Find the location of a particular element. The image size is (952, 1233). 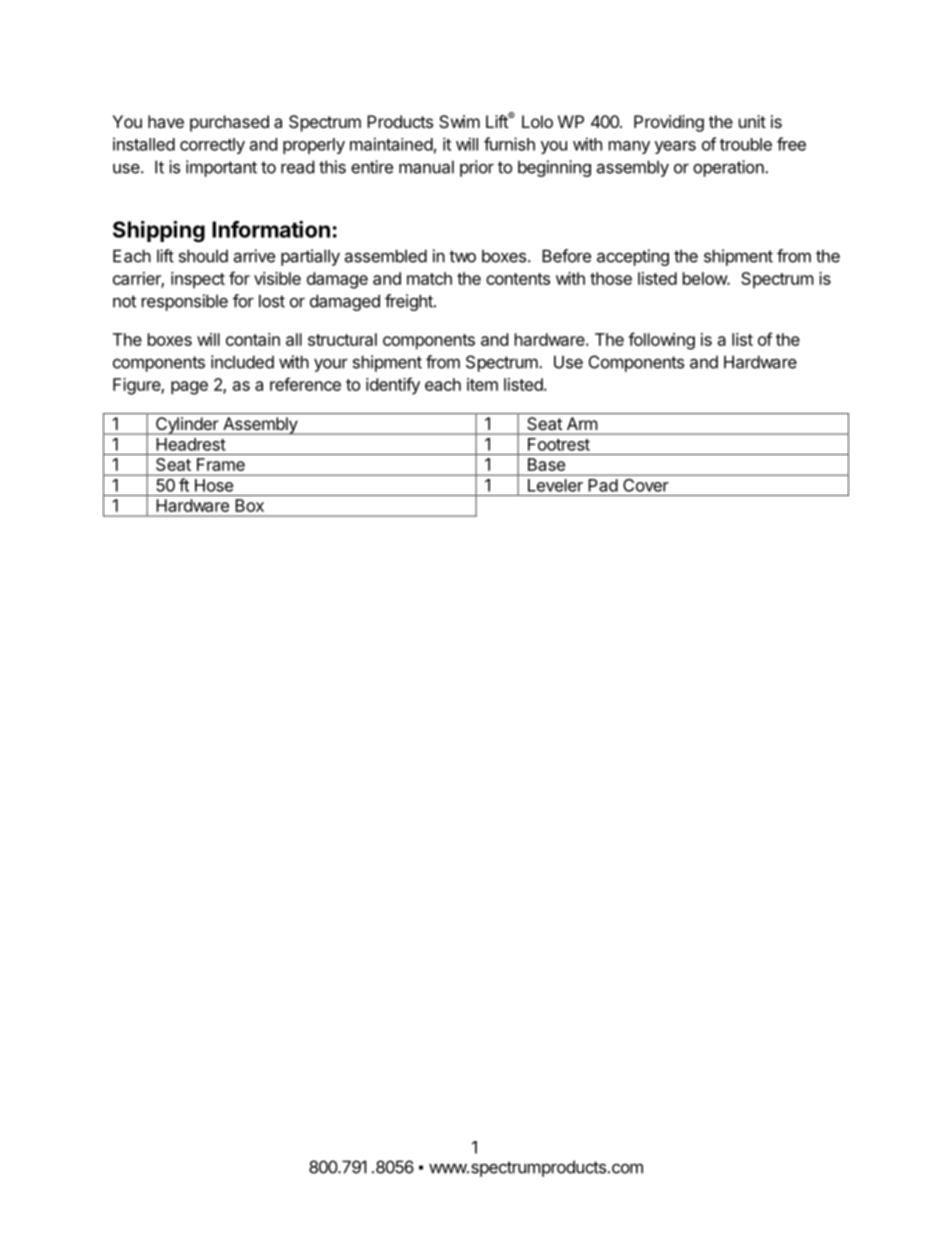

accepting is located at coordinates (633, 257).
